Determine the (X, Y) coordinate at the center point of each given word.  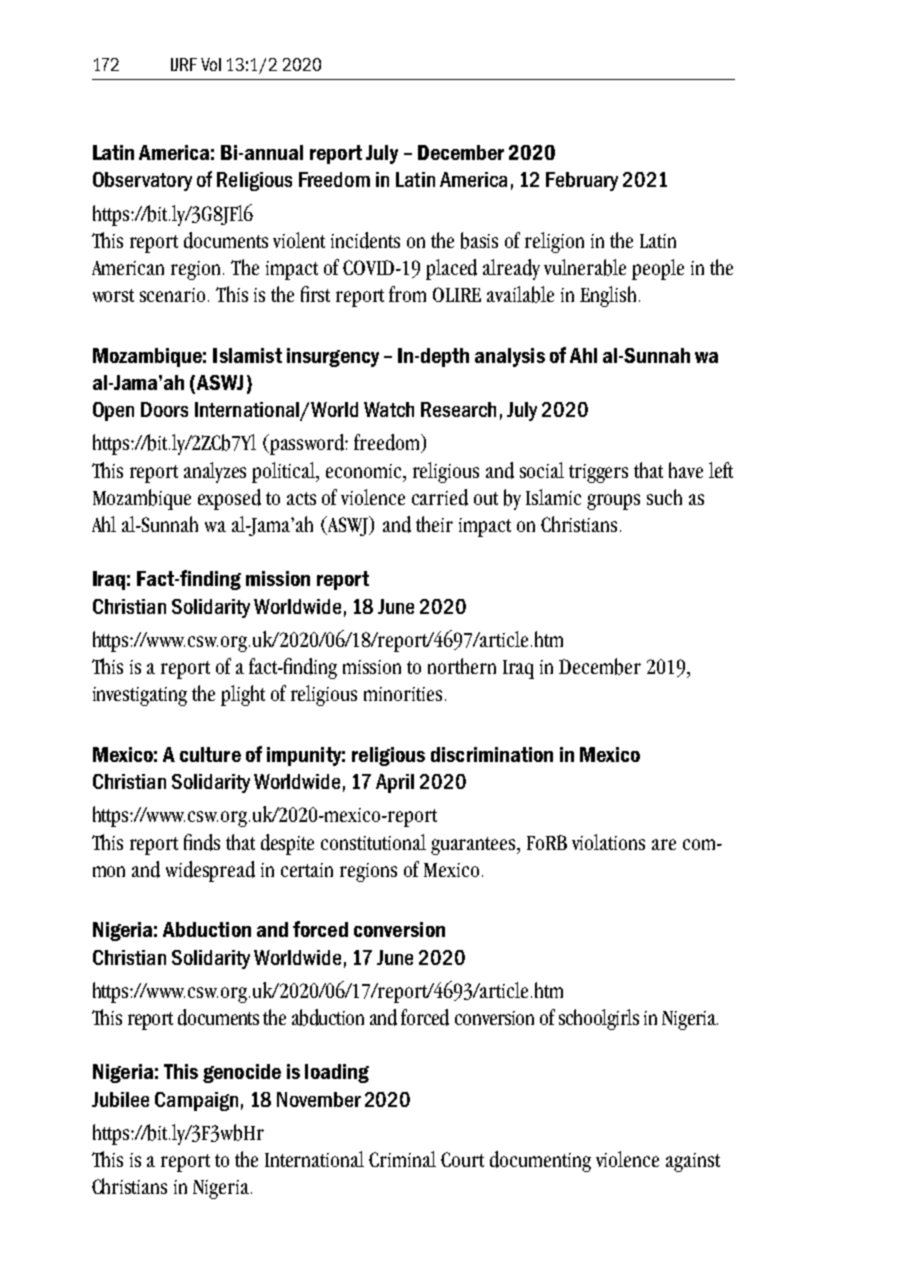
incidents (365, 240)
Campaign (196, 1101)
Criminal (402, 1159)
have (686, 470)
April (395, 783)
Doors (164, 409)
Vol (211, 64)
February (582, 181)
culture (210, 754)
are (664, 844)
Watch (389, 409)
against (693, 1162)
